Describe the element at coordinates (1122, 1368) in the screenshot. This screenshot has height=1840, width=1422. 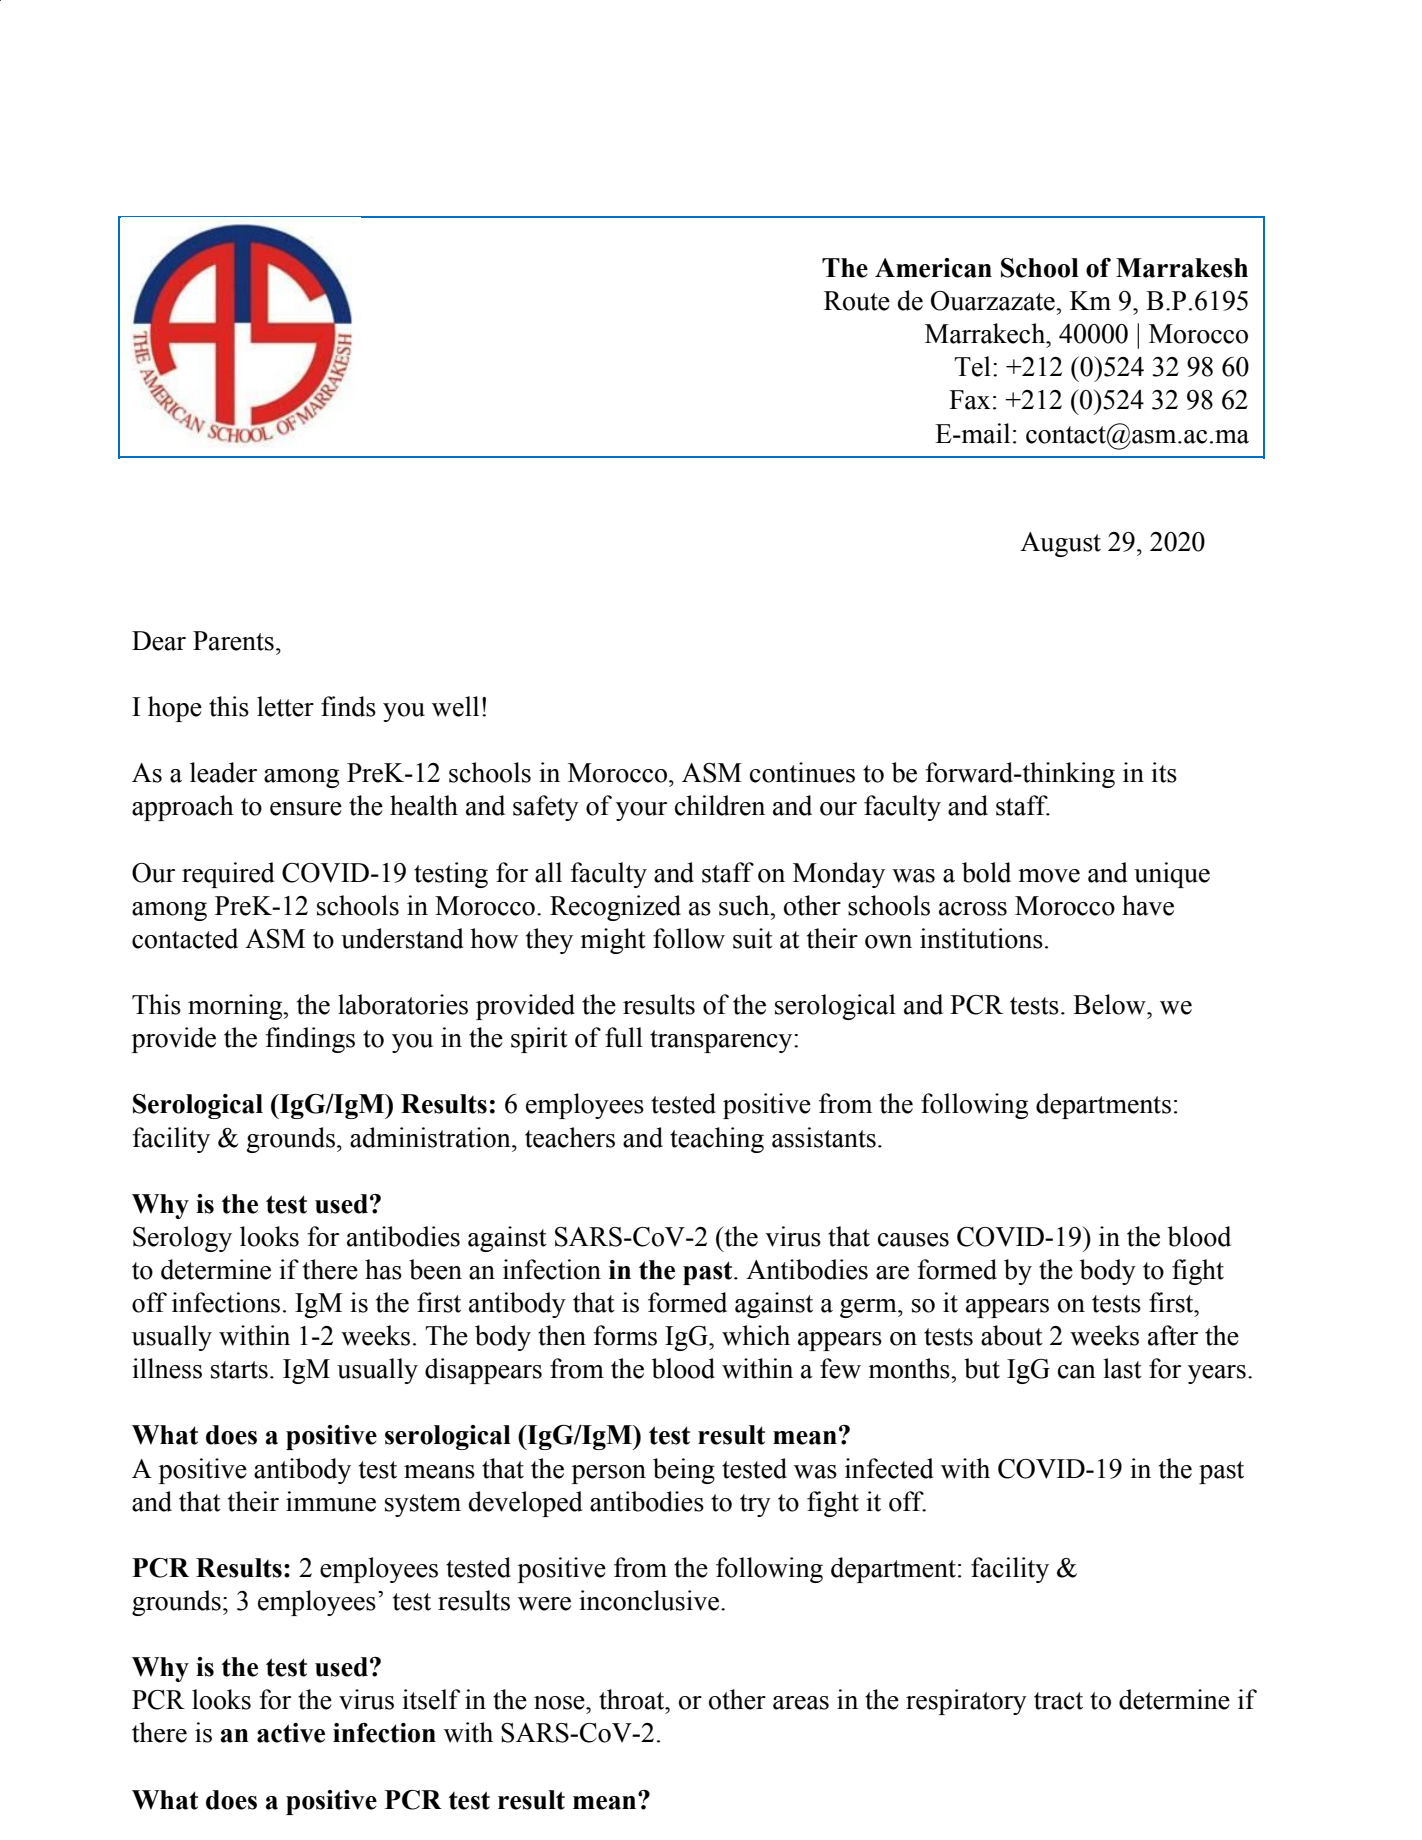
I see `last` at that location.
